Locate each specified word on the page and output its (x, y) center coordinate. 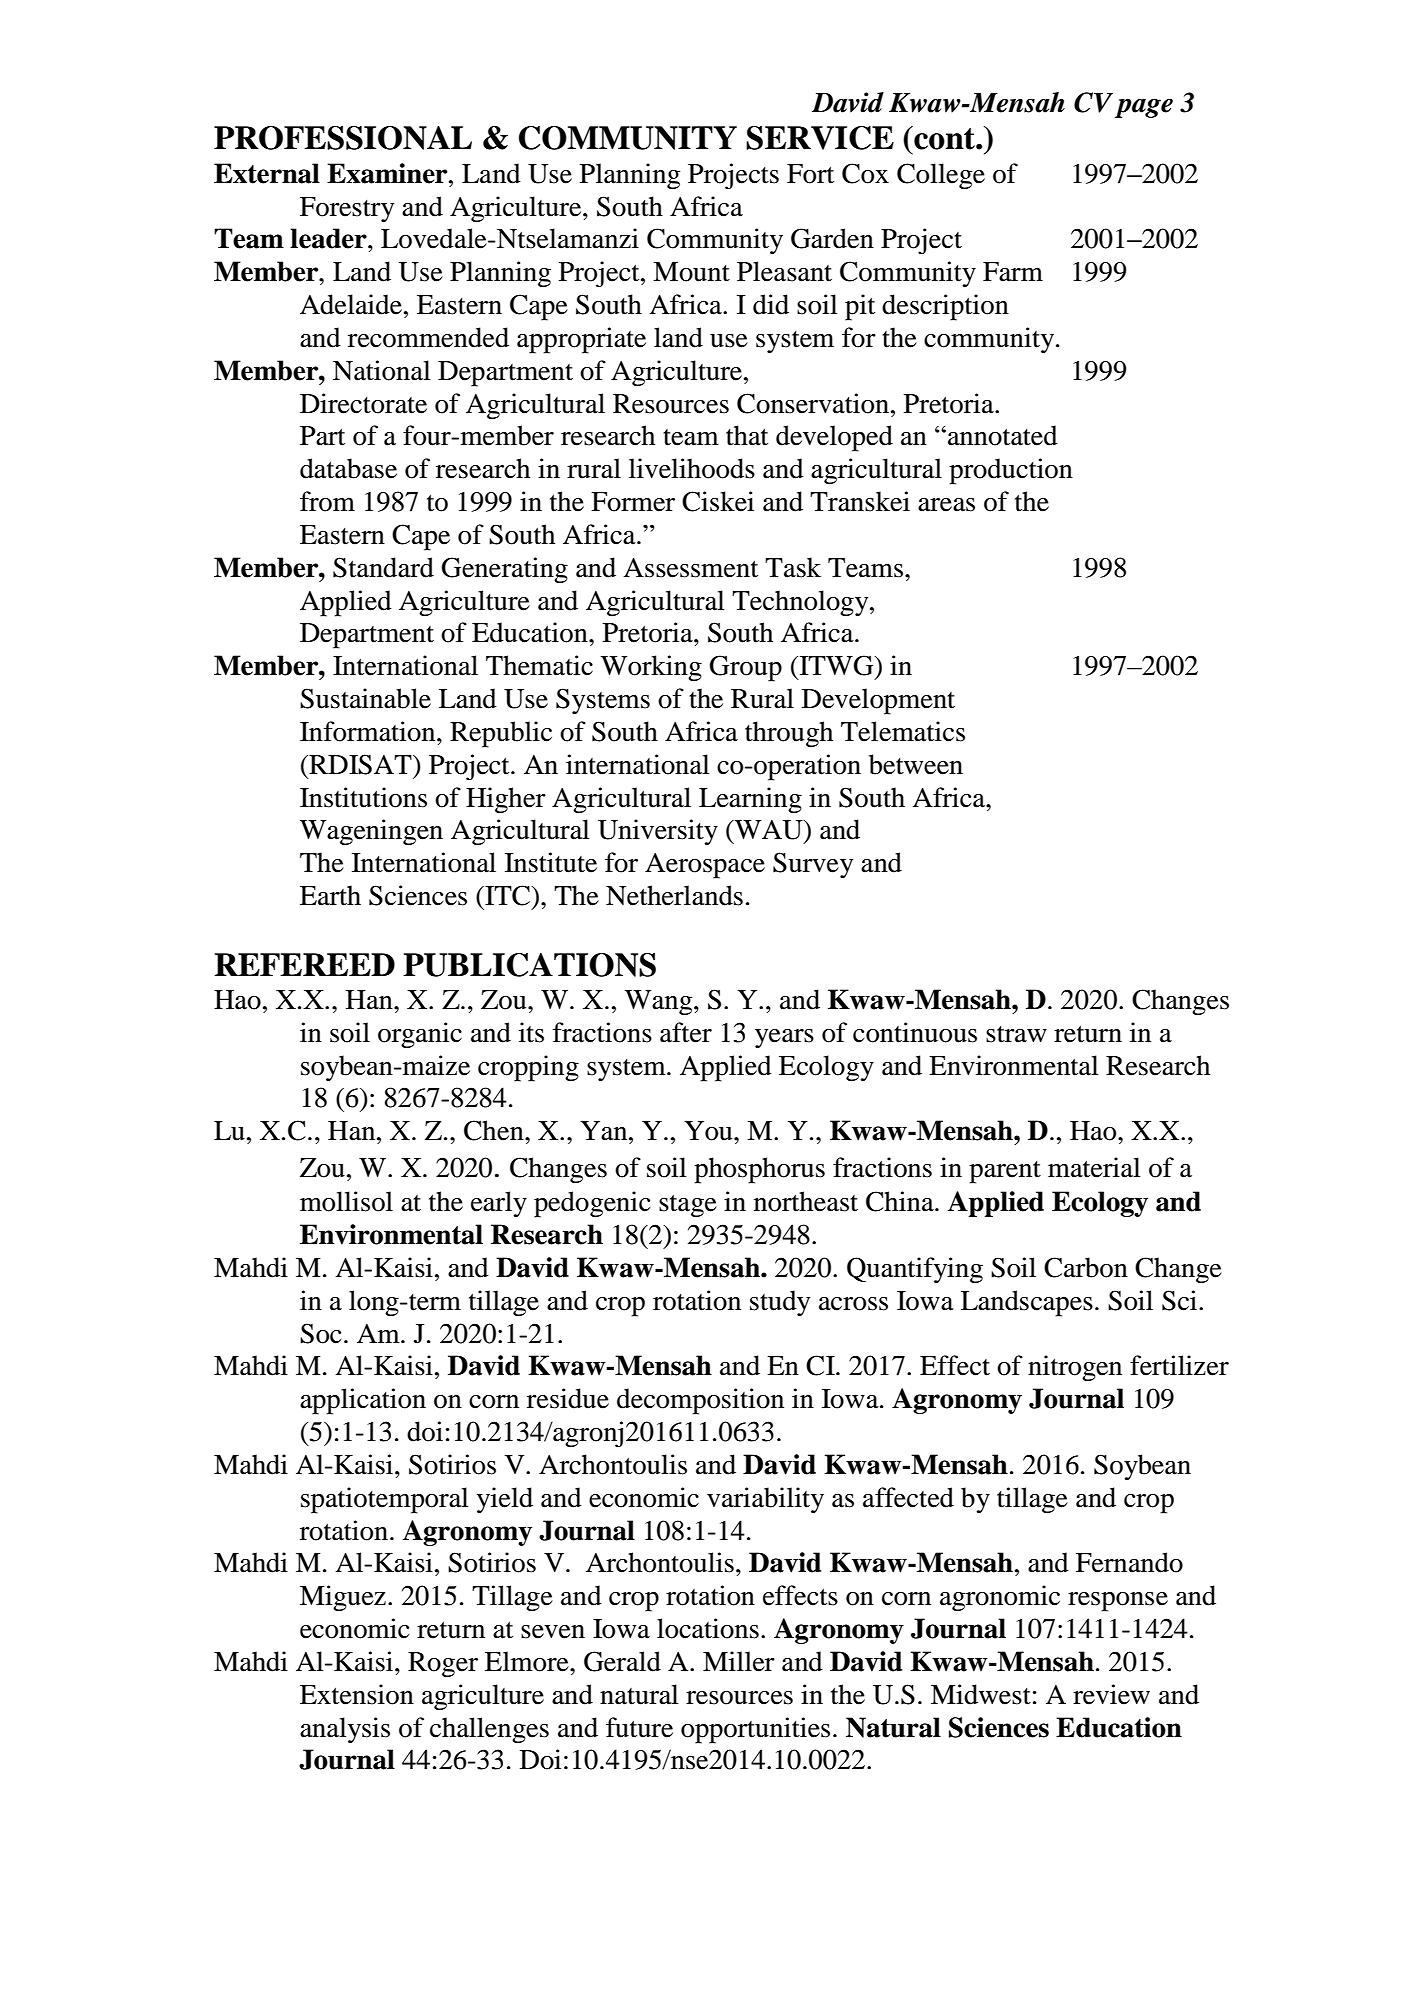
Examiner (388, 173)
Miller (739, 1661)
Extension (357, 1694)
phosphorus (759, 1170)
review (1111, 1694)
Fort (810, 174)
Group (745, 668)
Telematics (903, 731)
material (1094, 1167)
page (1144, 108)
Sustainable (365, 698)
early (499, 1204)
